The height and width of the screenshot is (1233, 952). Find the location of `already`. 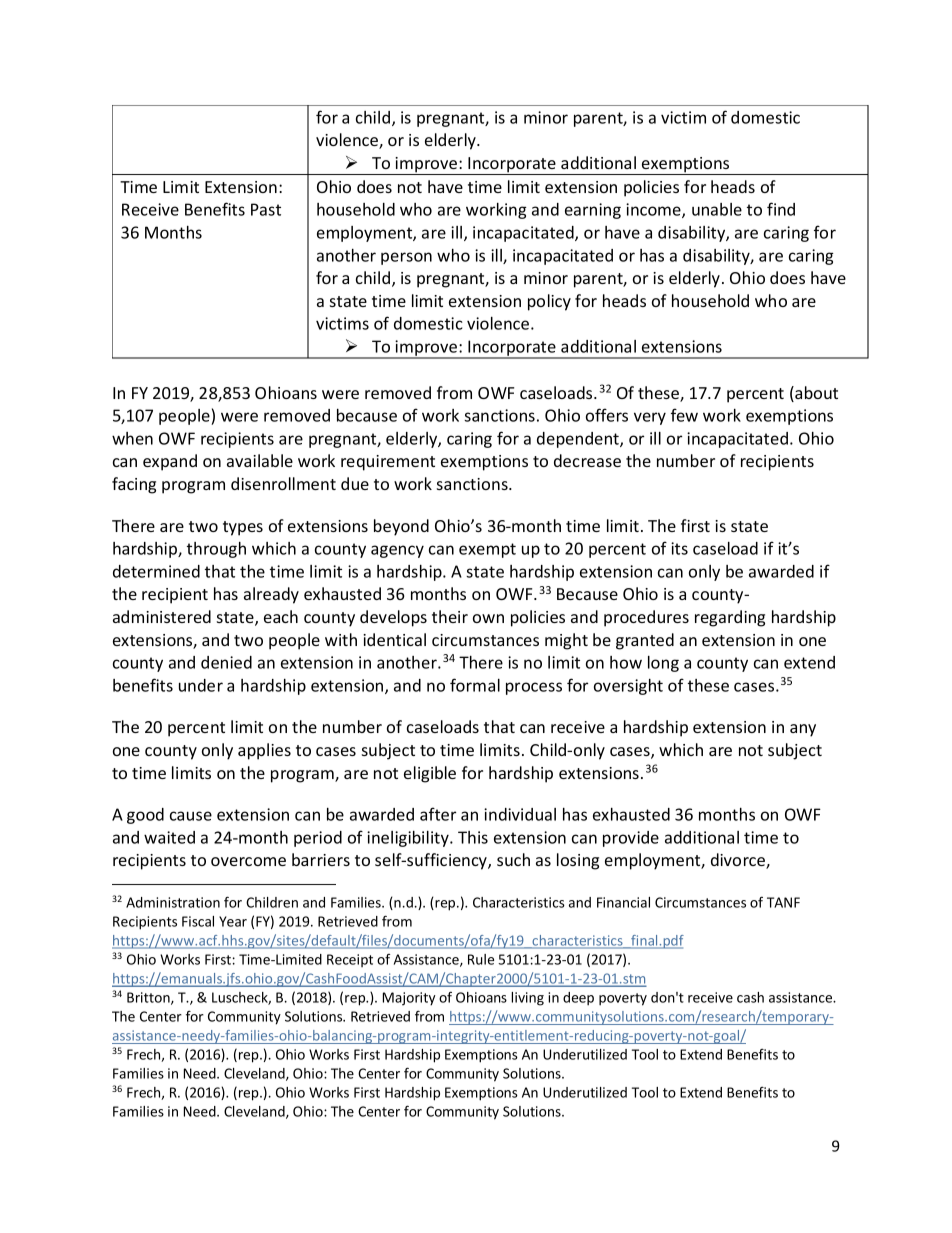

already is located at coordinates (271, 595).
